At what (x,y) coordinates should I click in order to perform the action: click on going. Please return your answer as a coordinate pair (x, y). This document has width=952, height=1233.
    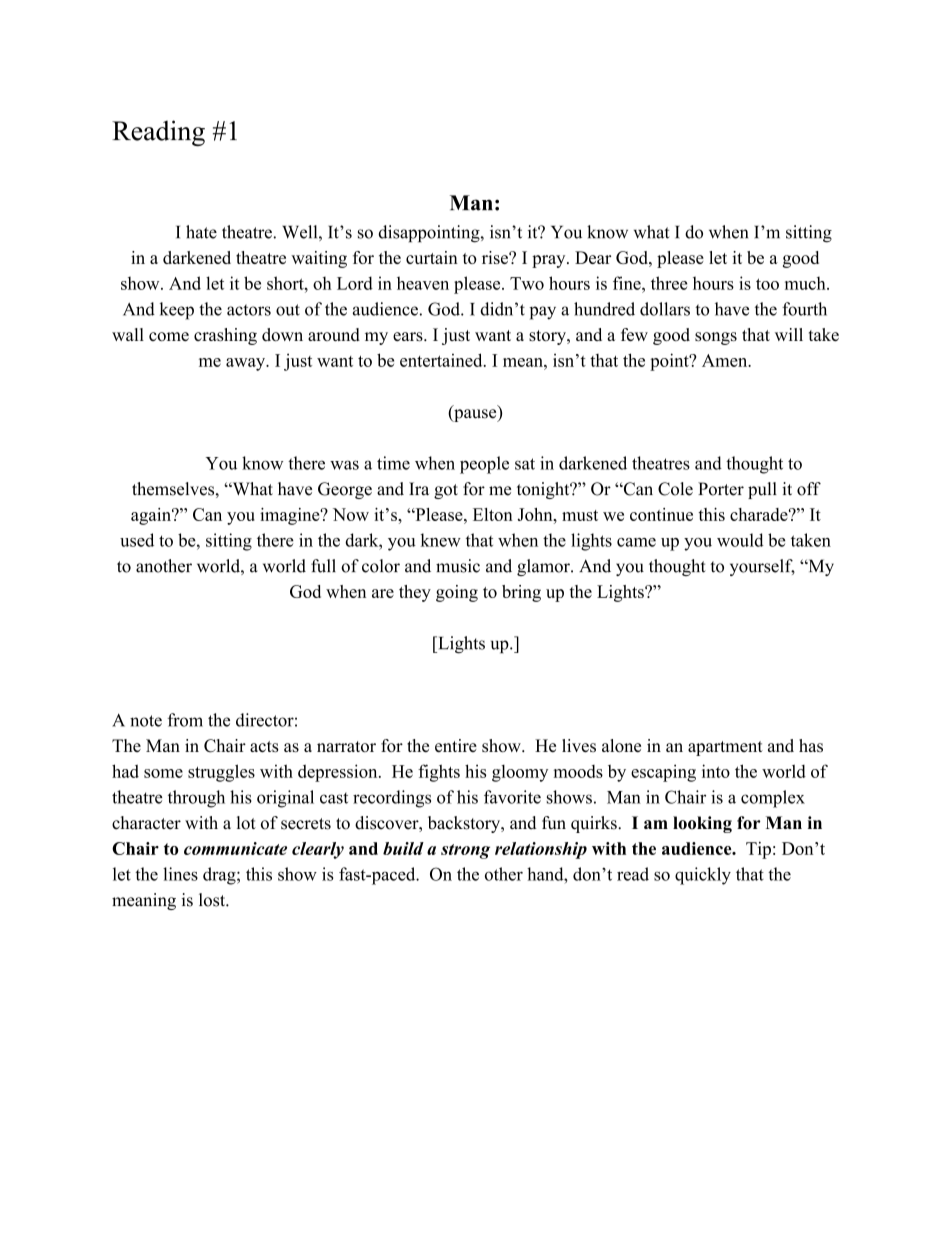
    Looking at the image, I should click on (457, 593).
